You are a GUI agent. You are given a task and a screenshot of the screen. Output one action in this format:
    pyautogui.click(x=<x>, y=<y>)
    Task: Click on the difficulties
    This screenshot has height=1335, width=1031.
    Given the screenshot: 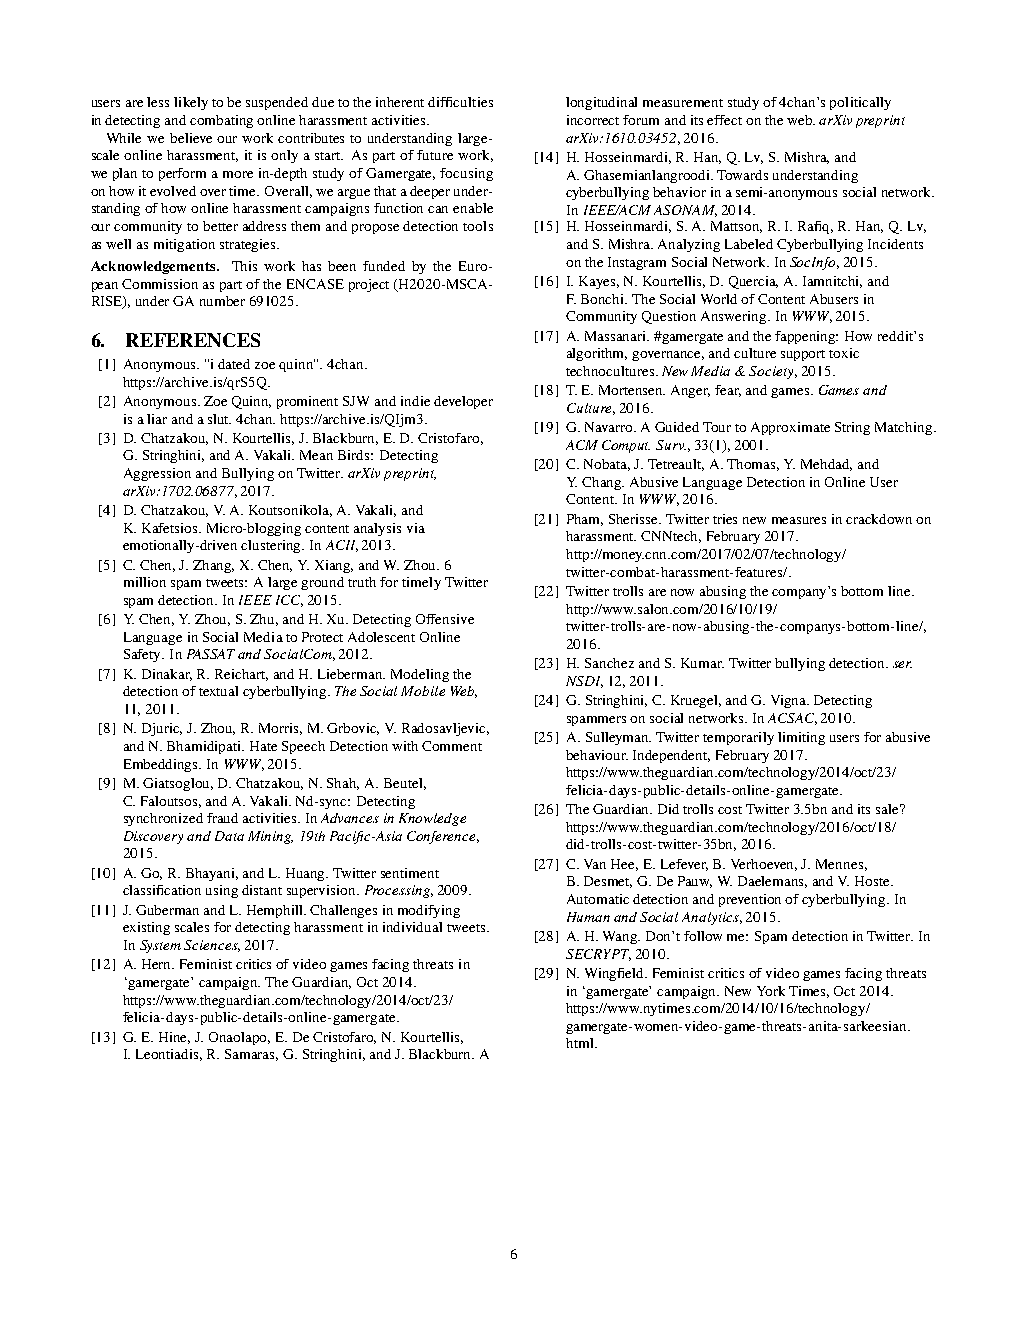 What is the action you would take?
    pyautogui.click(x=460, y=102)
